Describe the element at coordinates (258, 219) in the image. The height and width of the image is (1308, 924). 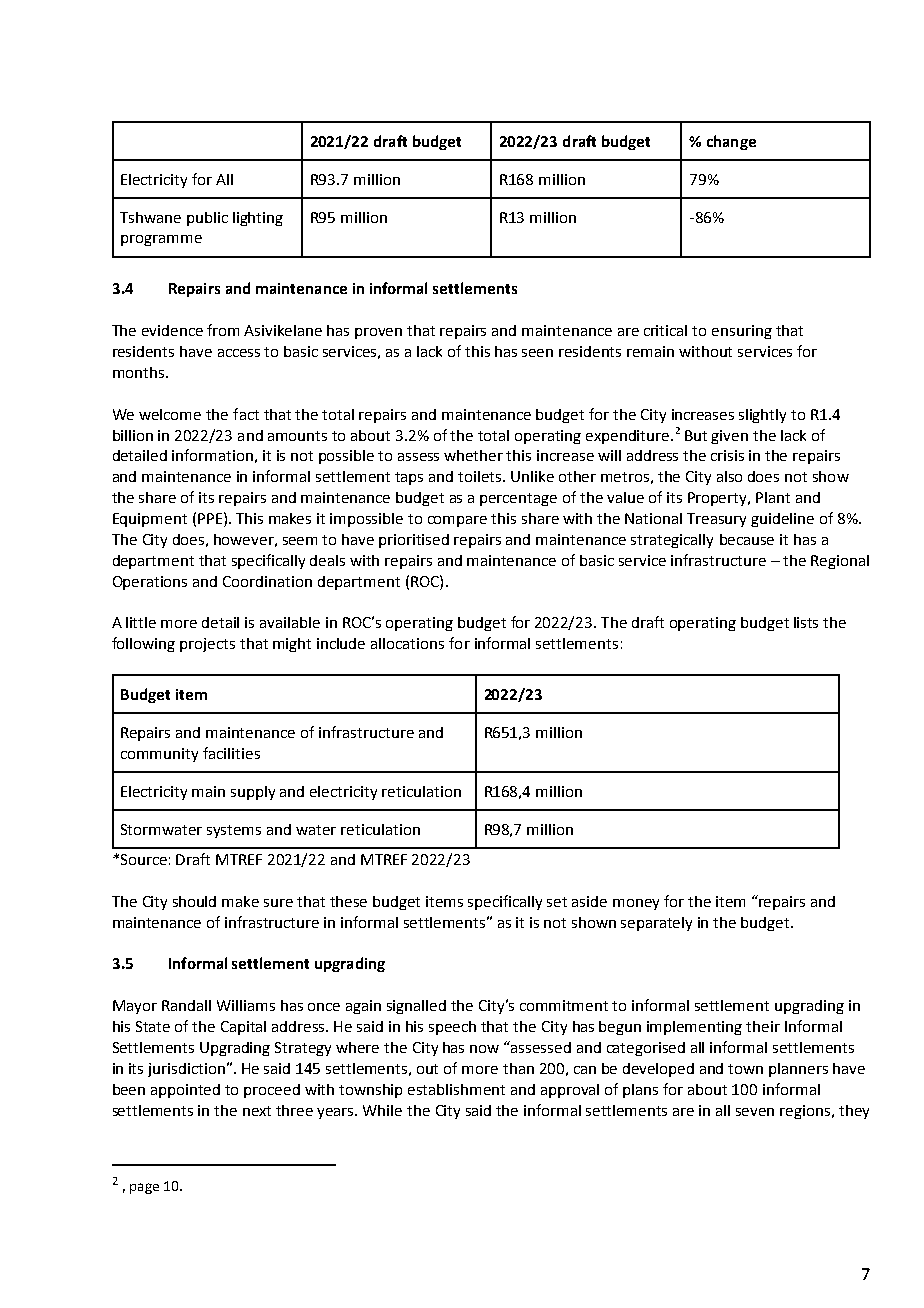
I see `lighting` at that location.
